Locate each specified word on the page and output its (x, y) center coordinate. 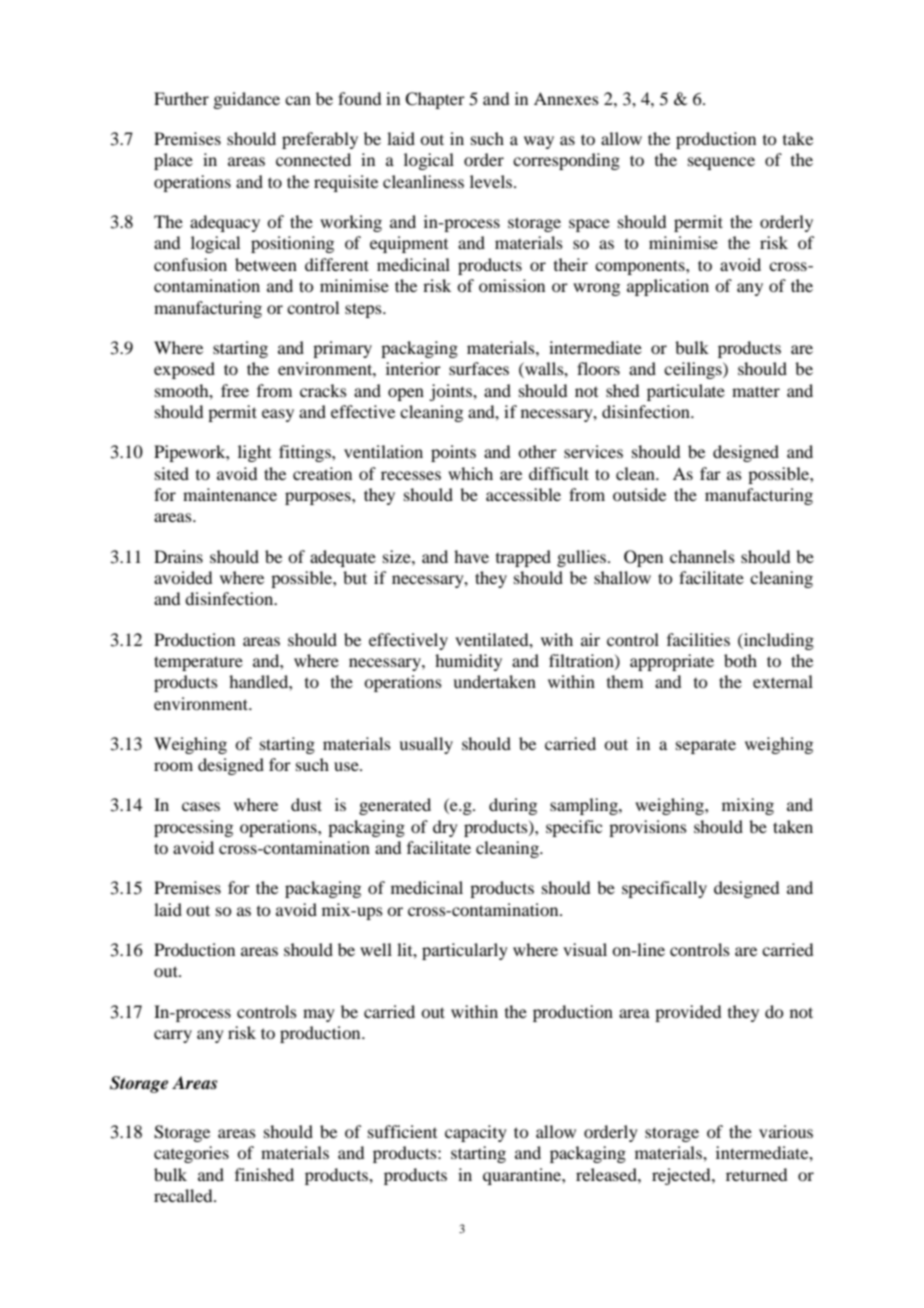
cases (201, 806)
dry (445, 828)
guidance (246, 100)
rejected (682, 1176)
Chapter (435, 100)
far (710, 473)
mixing (748, 806)
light (254, 453)
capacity (476, 1133)
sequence (721, 163)
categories (191, 1154)
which (470, 473)
